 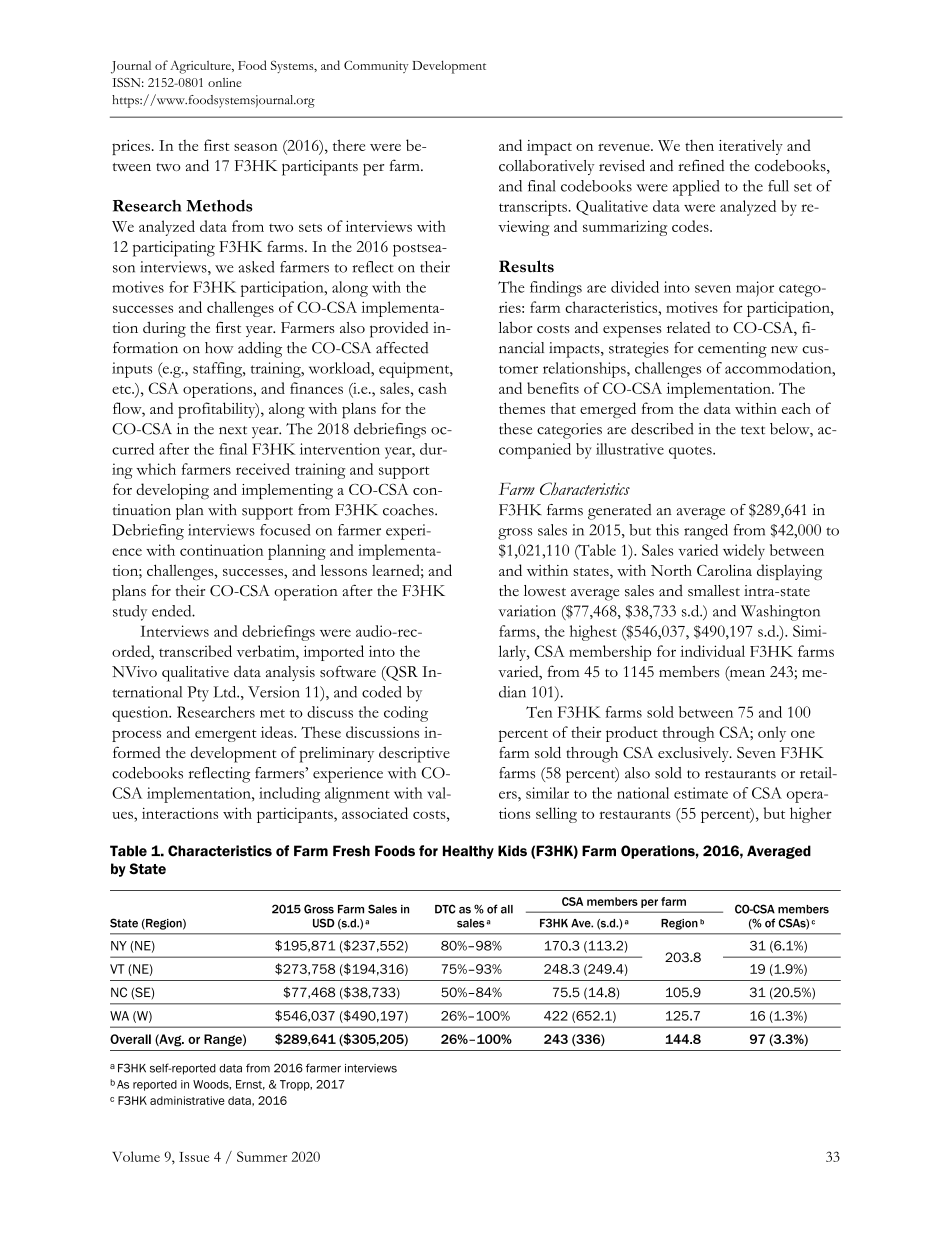 What do you see at coordinates (224, 82) in the screenshot?
I see `online` at bounding box center [224, 82].
